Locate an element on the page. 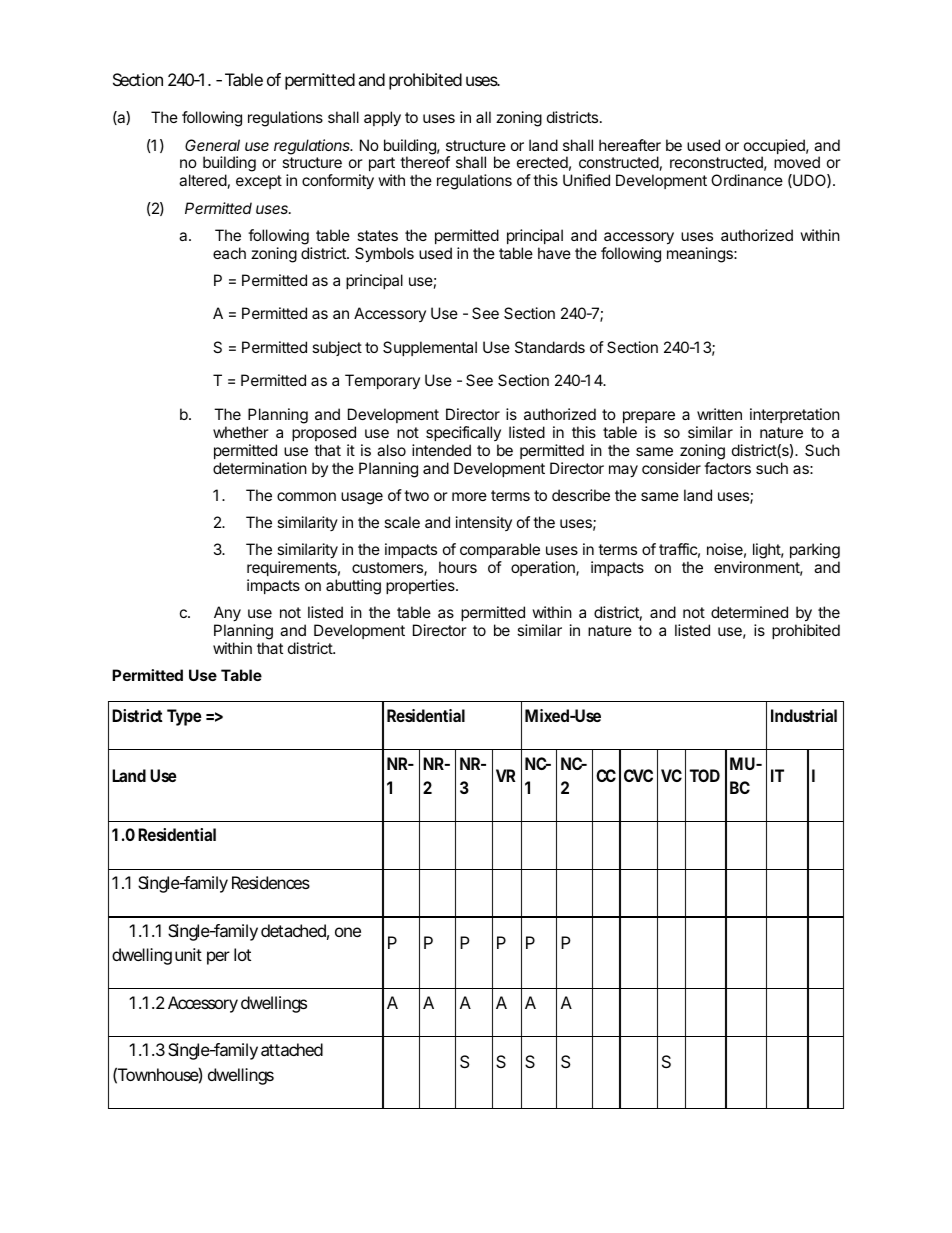 The width and height of the page is (952, 1233). operation is located at coordinates (544, 568).
